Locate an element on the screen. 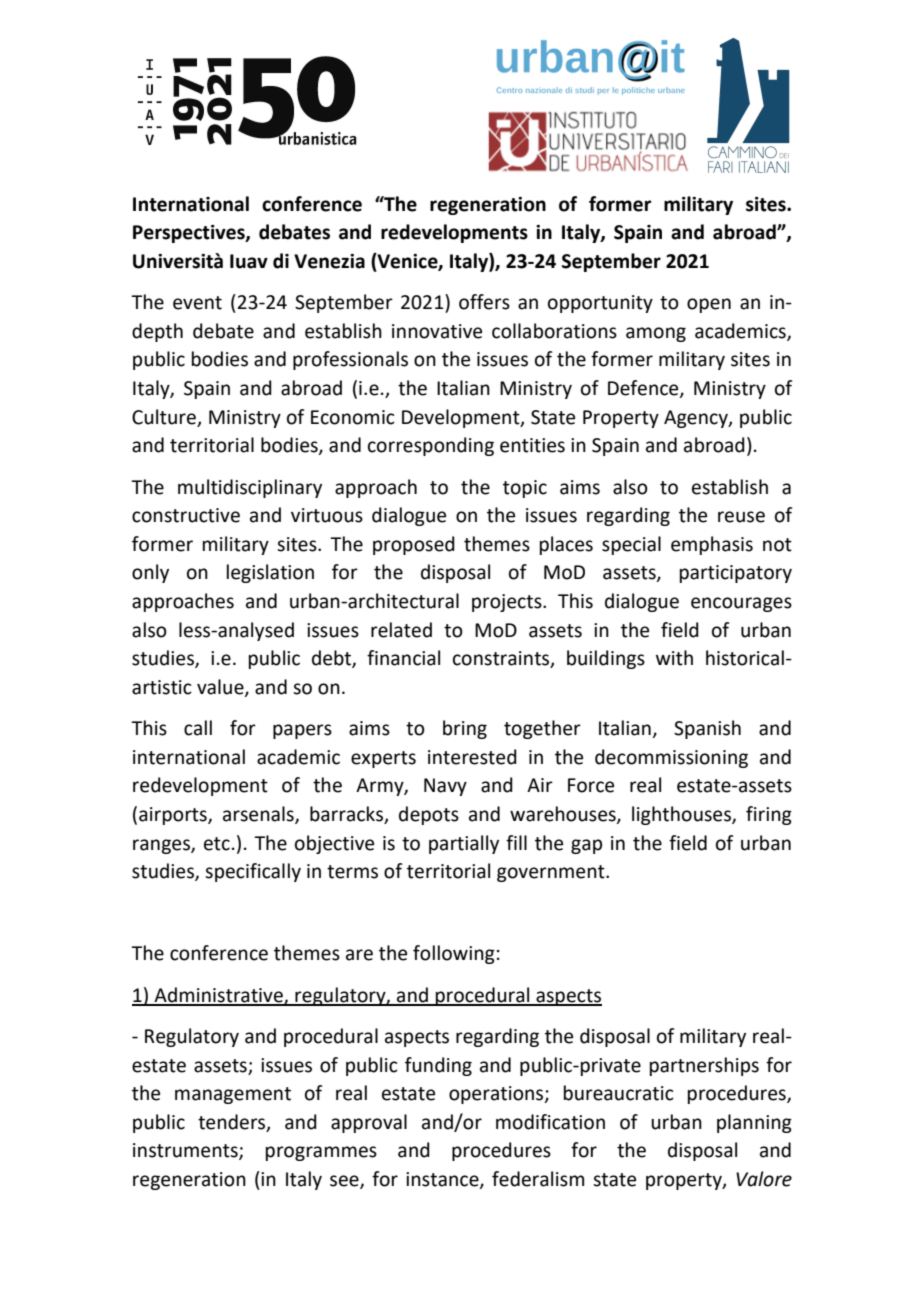 Image resolution: width=924 pixels, height=1308 pixels. open is located at coordinates (709, 305).
